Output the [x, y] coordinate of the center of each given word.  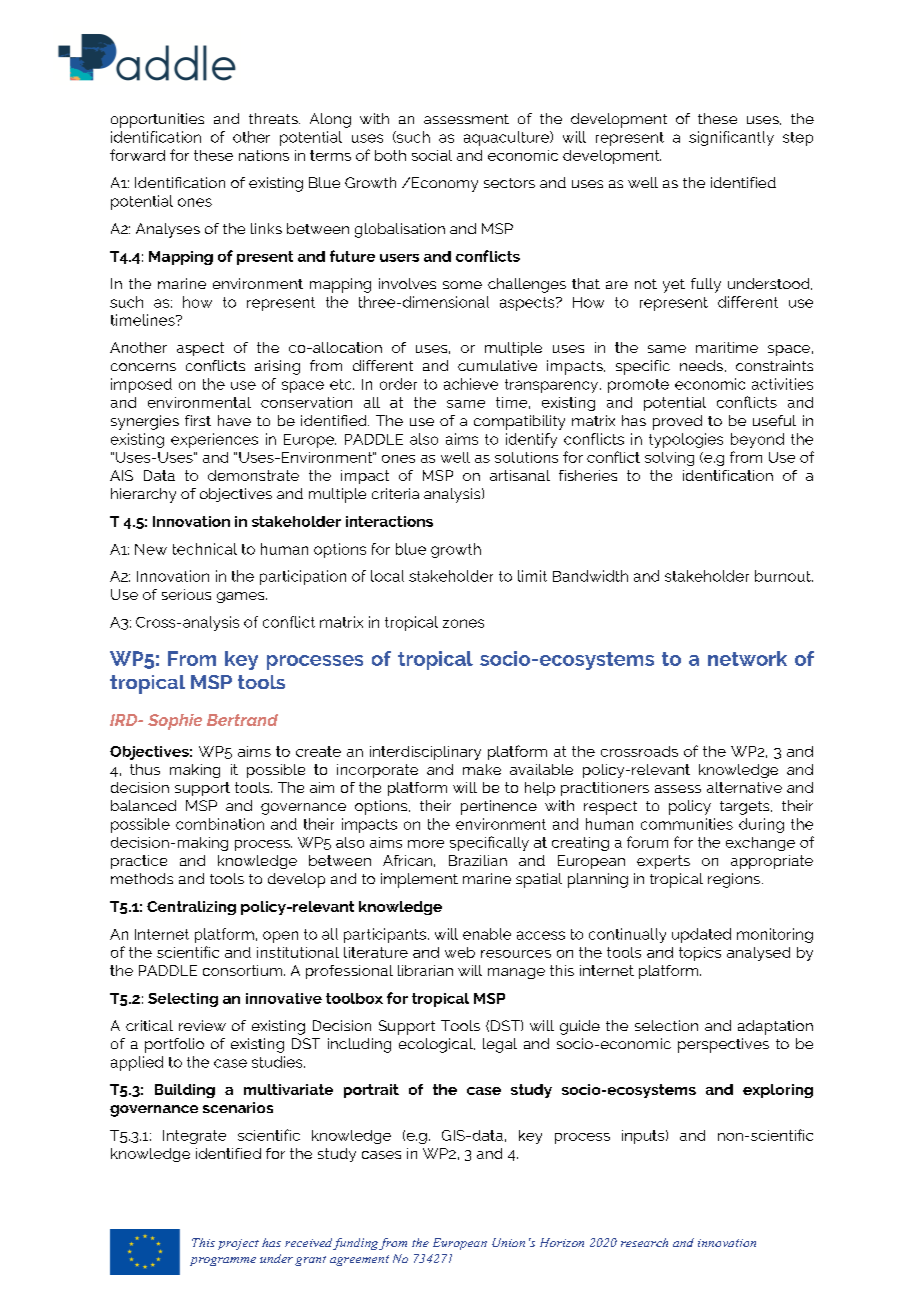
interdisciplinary [425, 753]
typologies [686, 440]
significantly [731, 138]
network [747, 658]
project [238, 1244]
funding [355, 1244]
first [198, 420]
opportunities [157, 120]
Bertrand [242, 720]
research [644, 1242]
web [460, 952]
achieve [471, 384]
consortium [242, 970]
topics [700, 954]
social [432, 155]
